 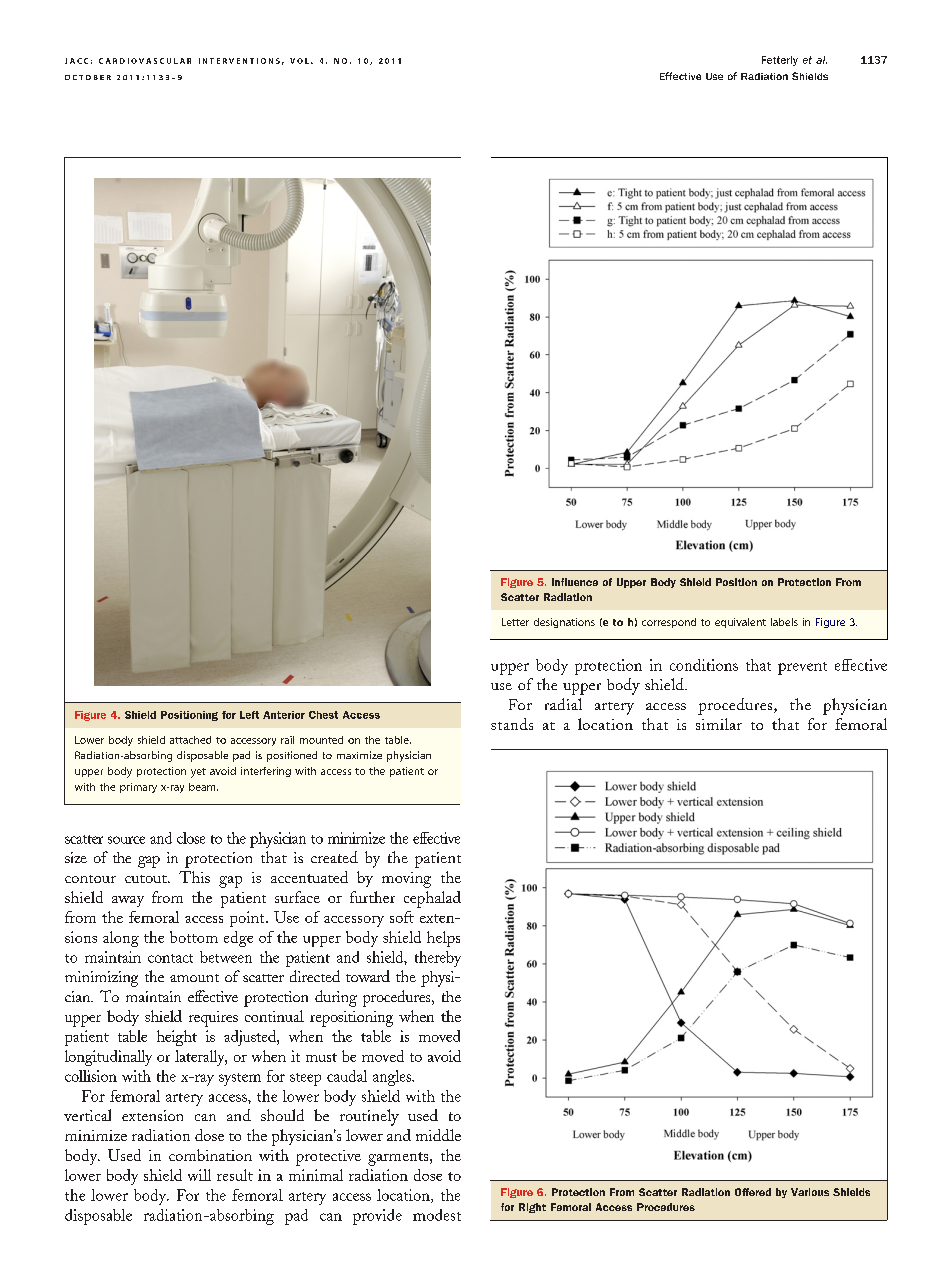 I want to click on INTERVENTIONS, so click(x=239, y=61).
